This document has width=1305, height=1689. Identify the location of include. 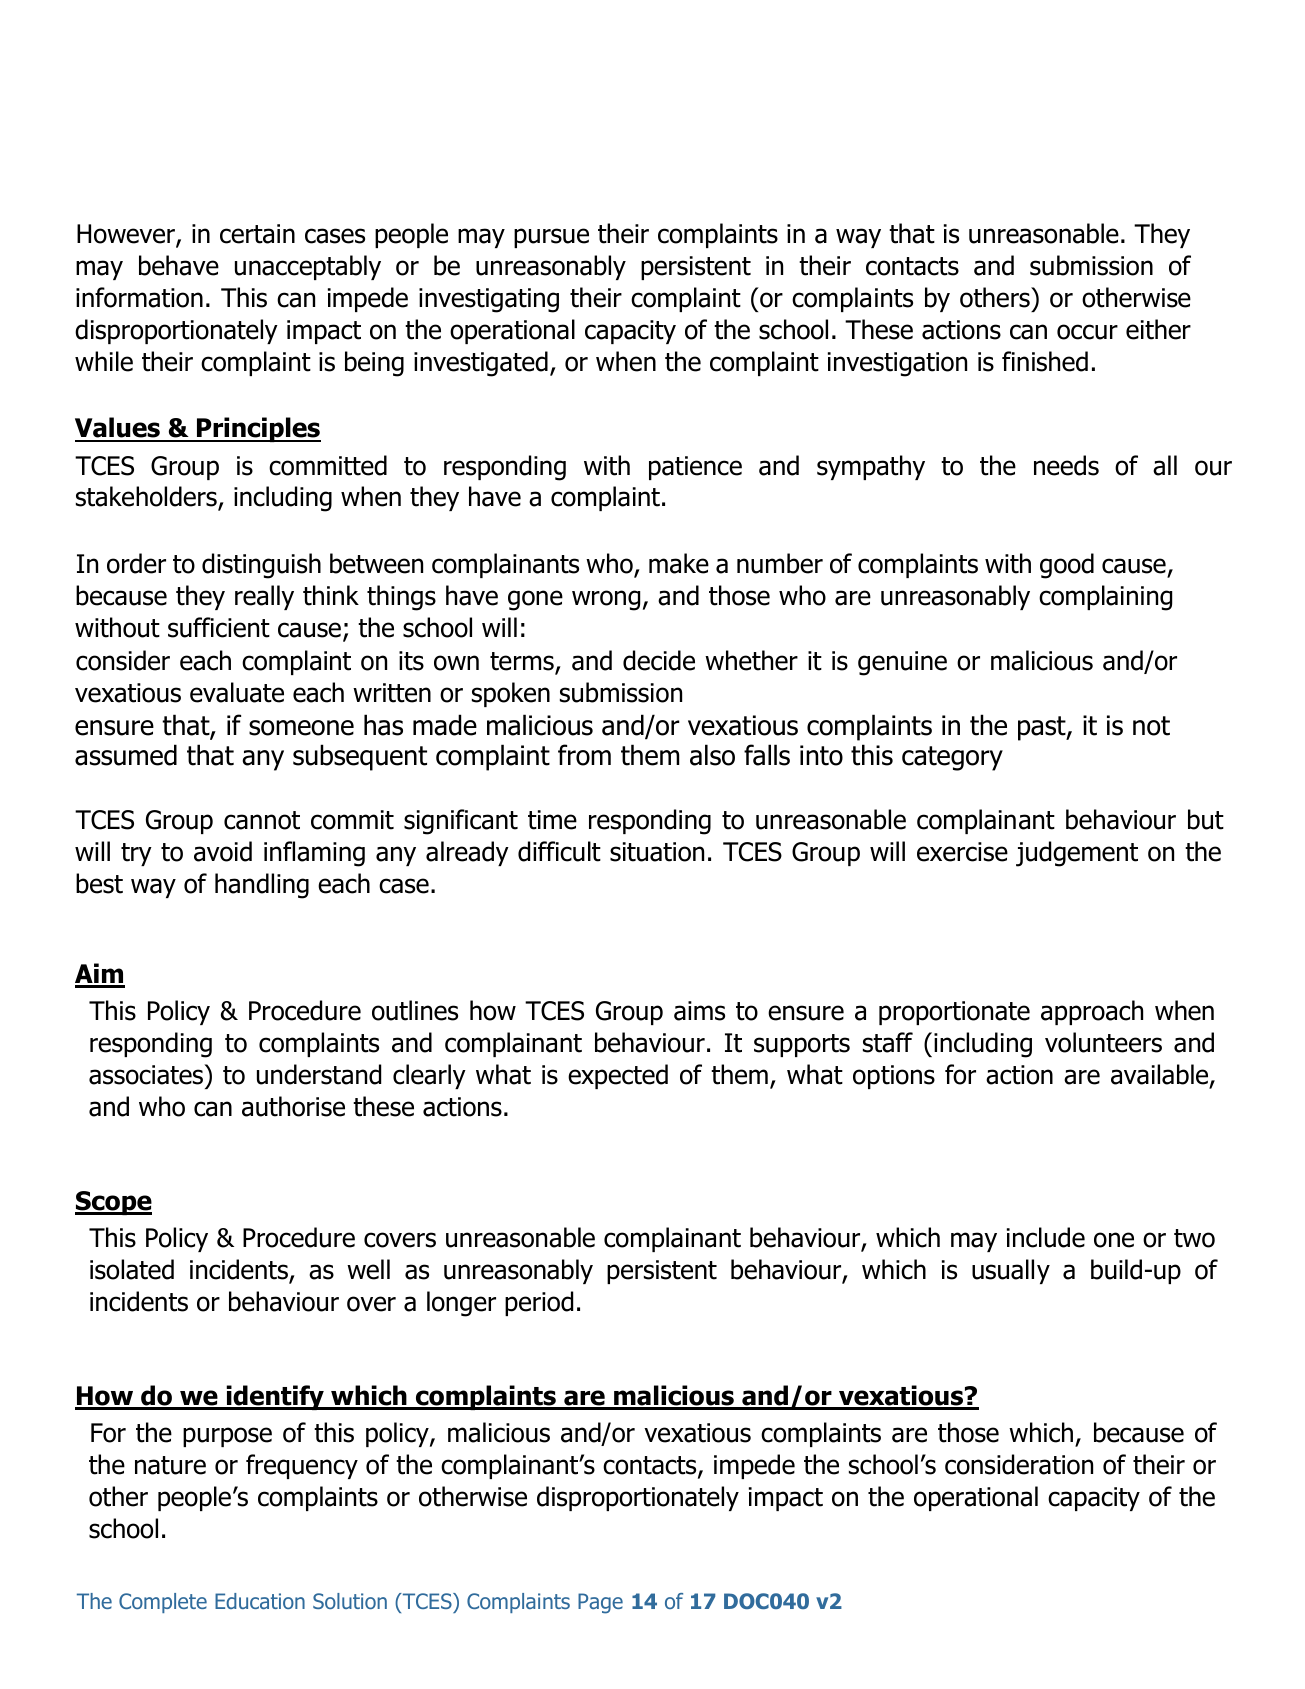
(1046, 1237).
